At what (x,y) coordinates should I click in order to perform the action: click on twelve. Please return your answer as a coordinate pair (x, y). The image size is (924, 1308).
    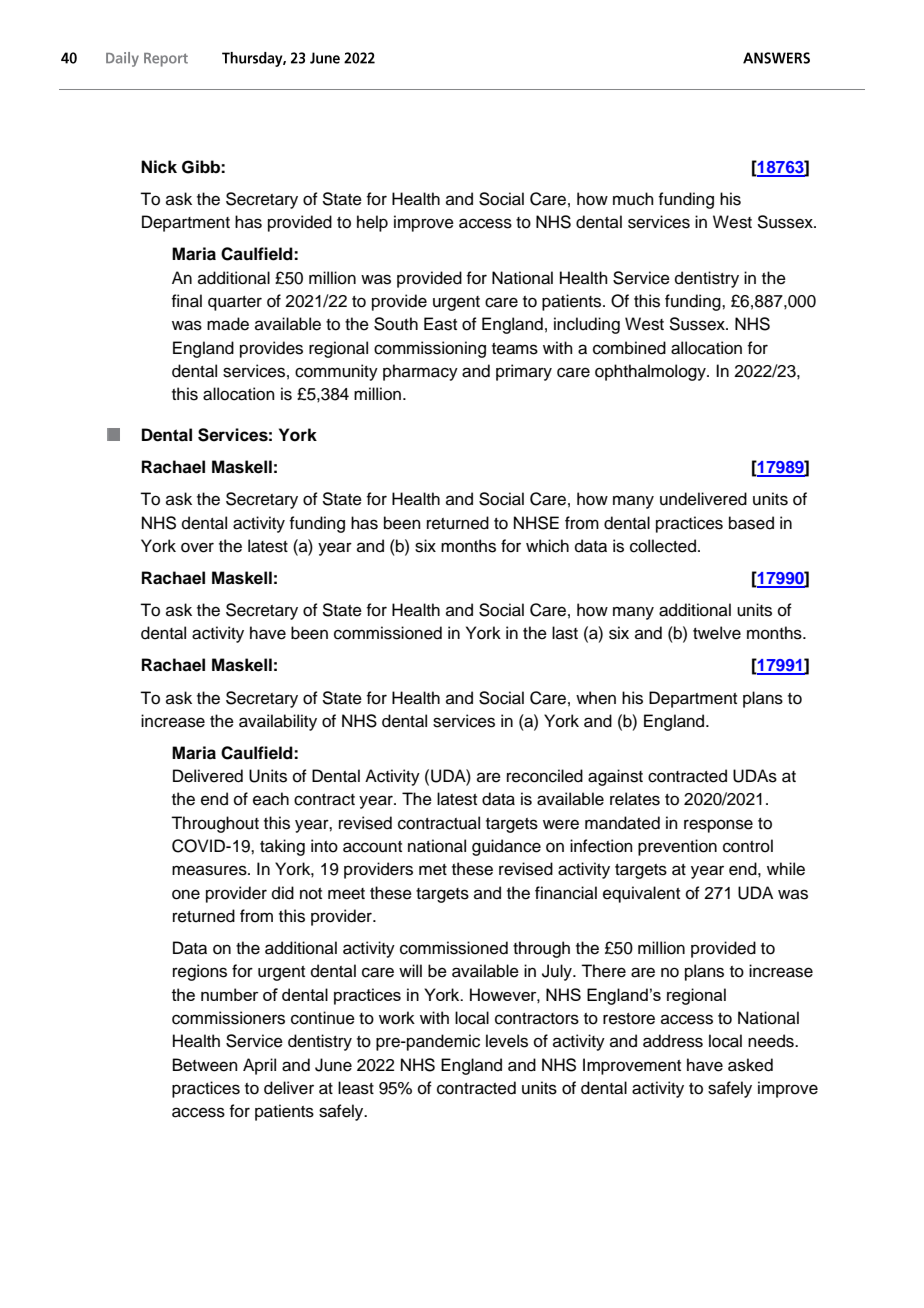
    Looking at the image, I should click on (717, 633).
